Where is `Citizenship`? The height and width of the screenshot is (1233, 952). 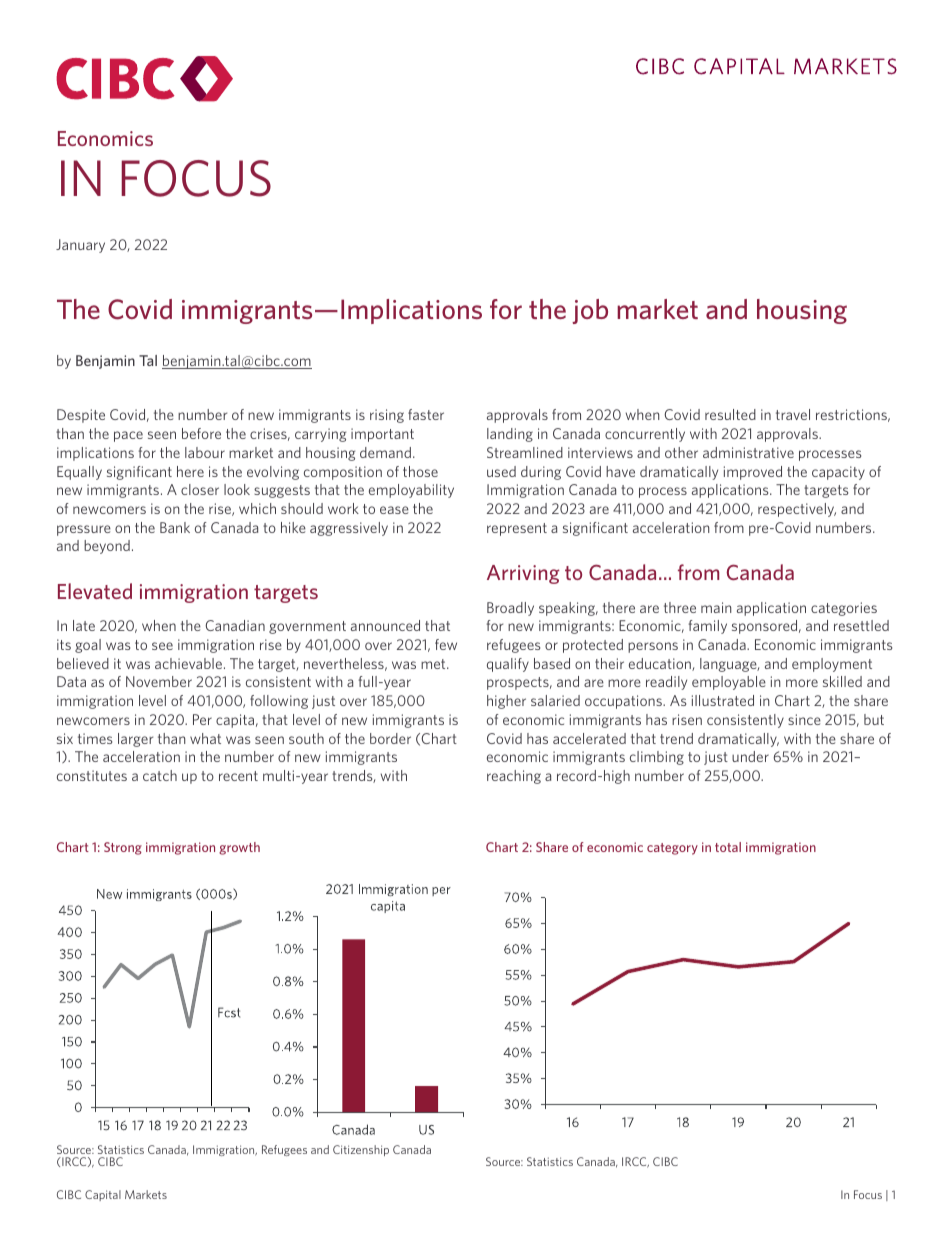
Citizenship is located at coordinates (361, 1150).
